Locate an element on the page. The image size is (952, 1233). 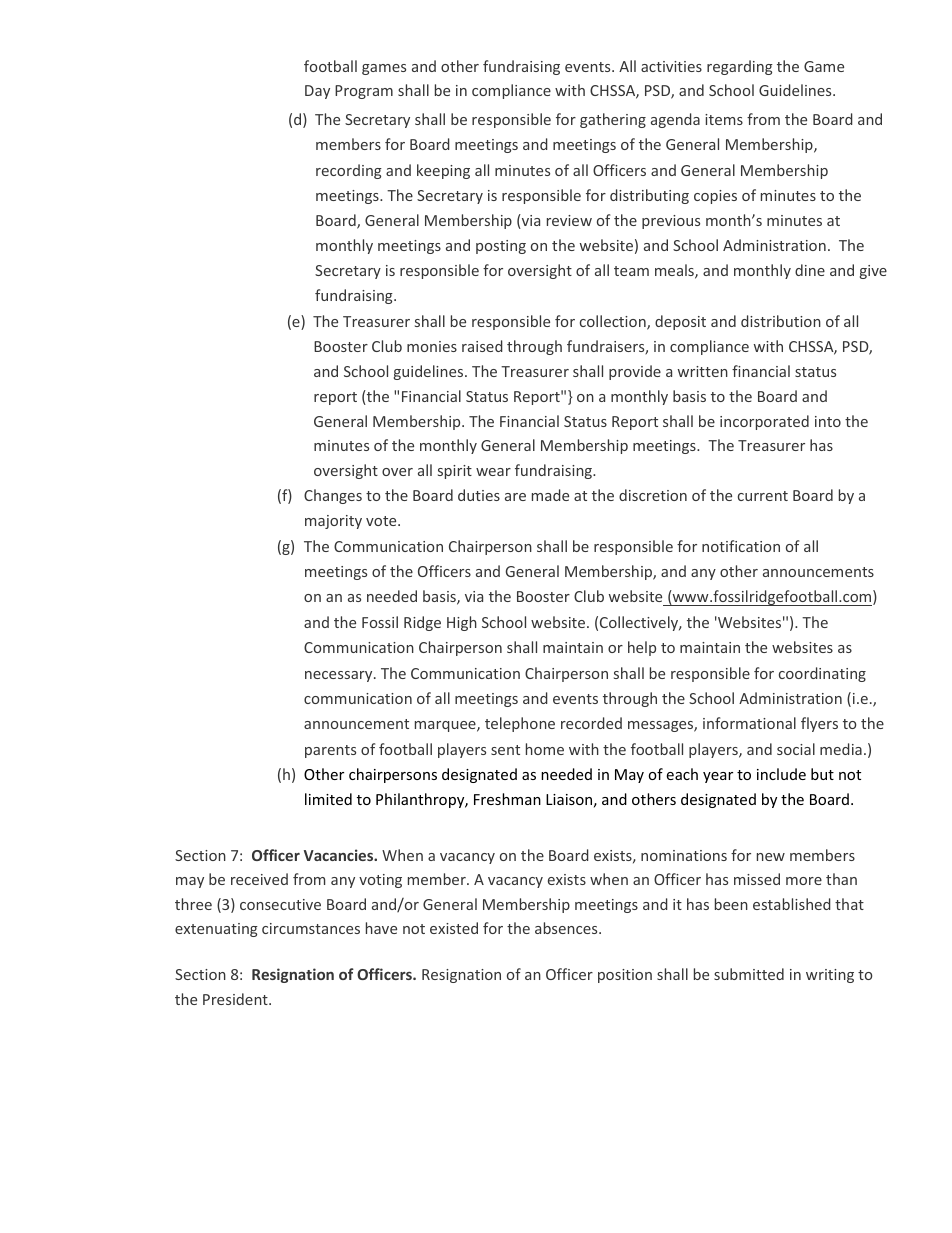
majority is located at coordinates (333, 522).
